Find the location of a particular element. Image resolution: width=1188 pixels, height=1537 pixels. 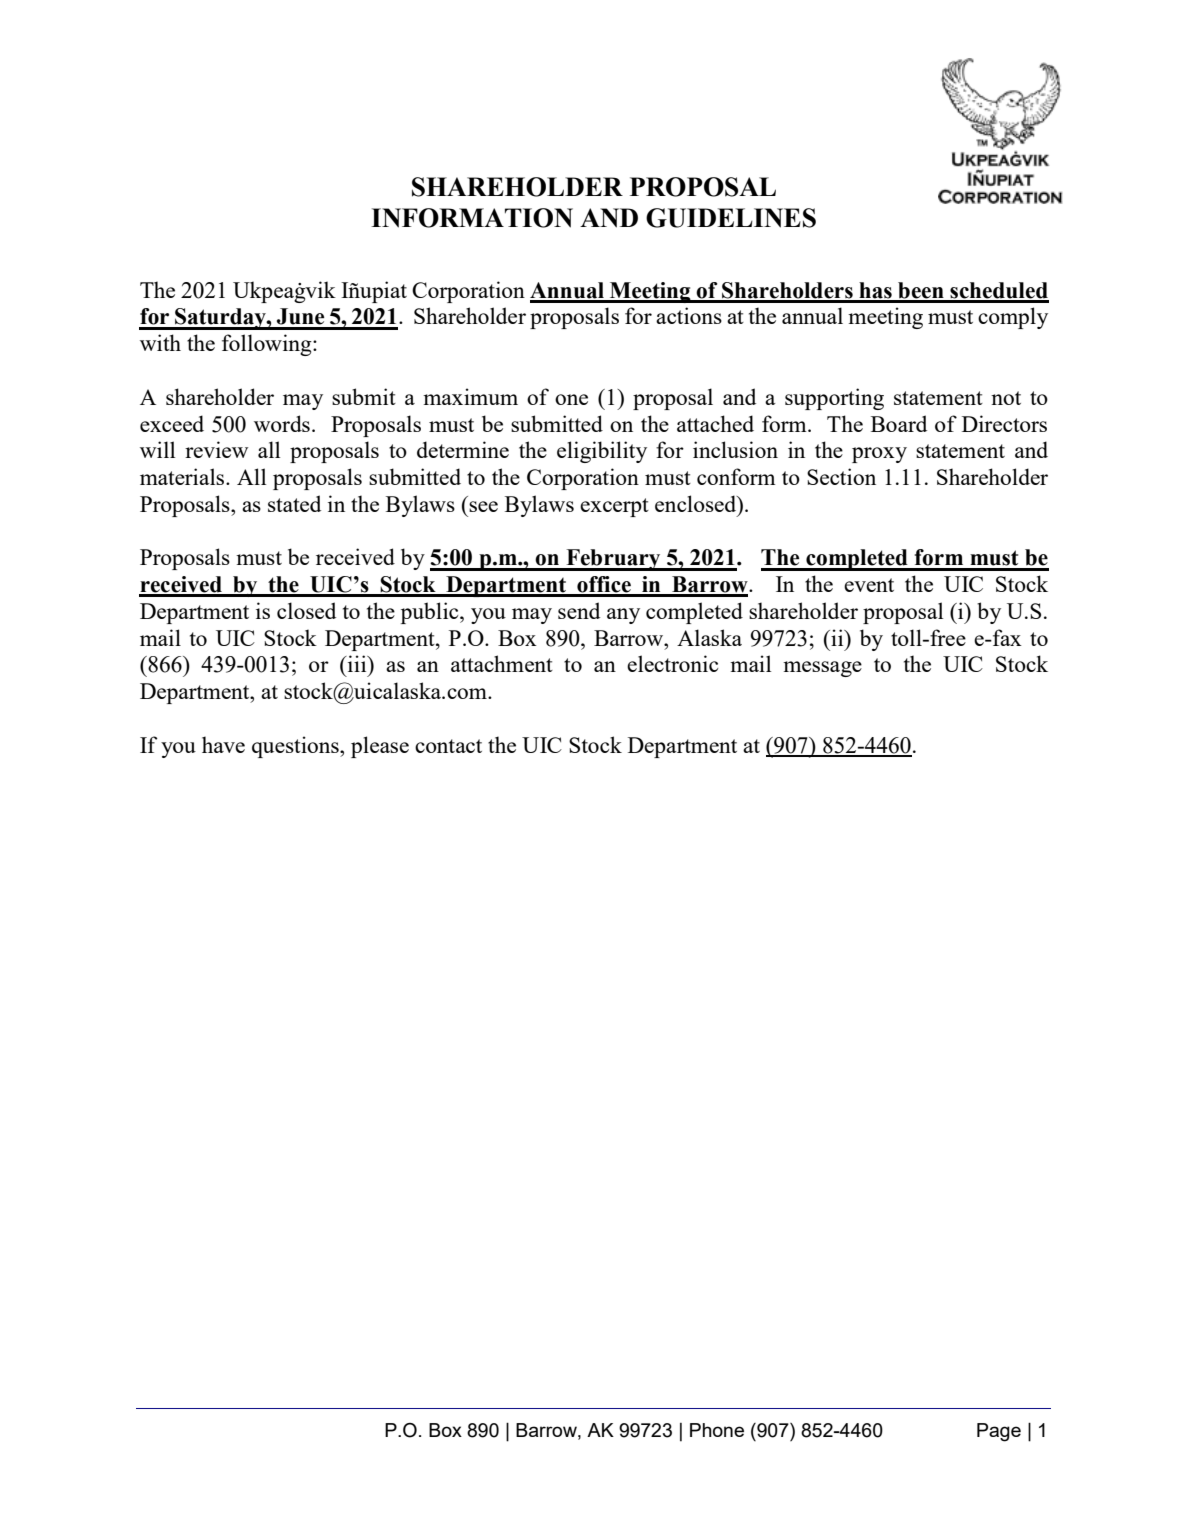

Phone is located at coordinates (717, 1430).
